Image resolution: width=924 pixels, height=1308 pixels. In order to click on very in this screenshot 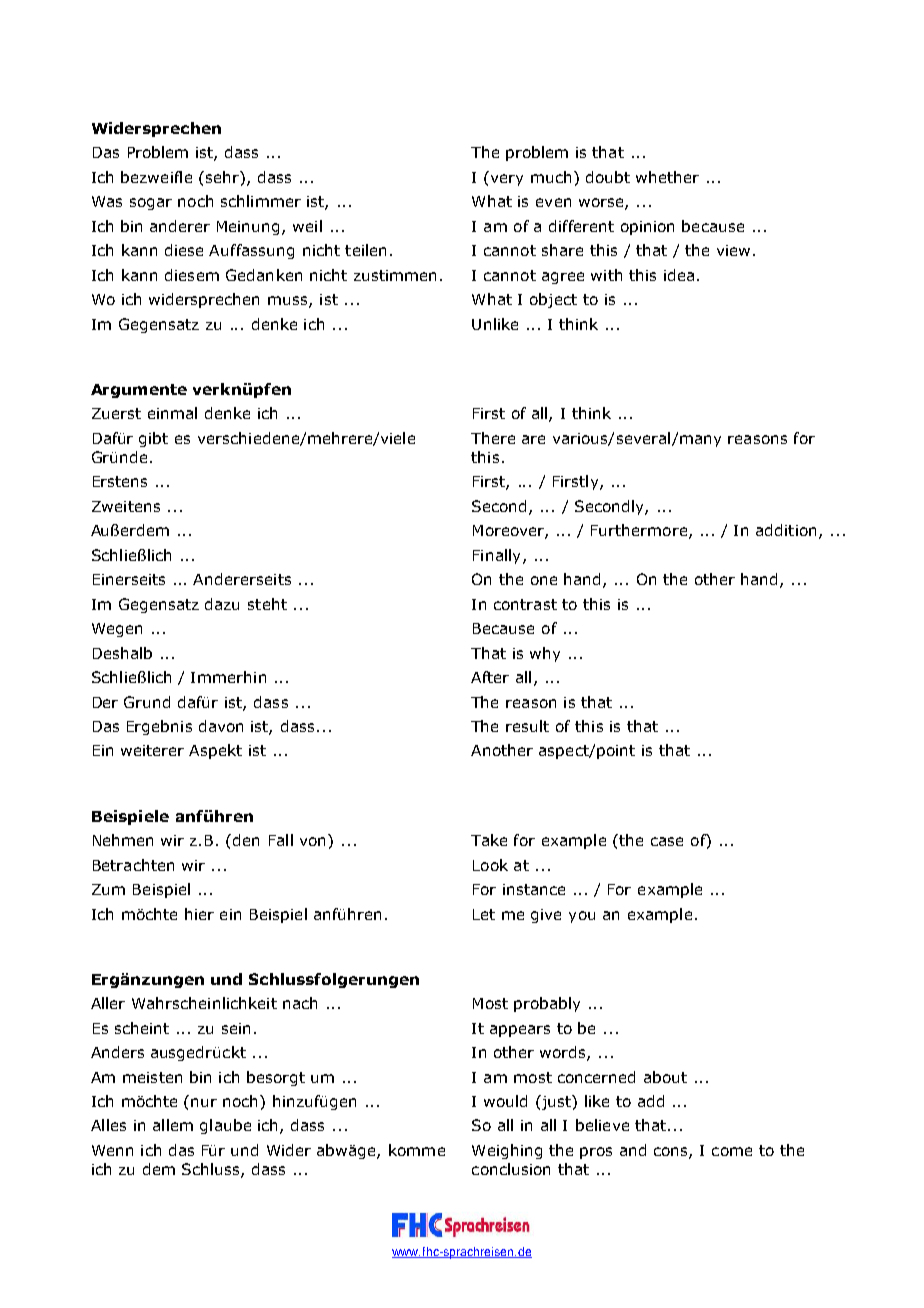, I will do `click(507, 180)`.
